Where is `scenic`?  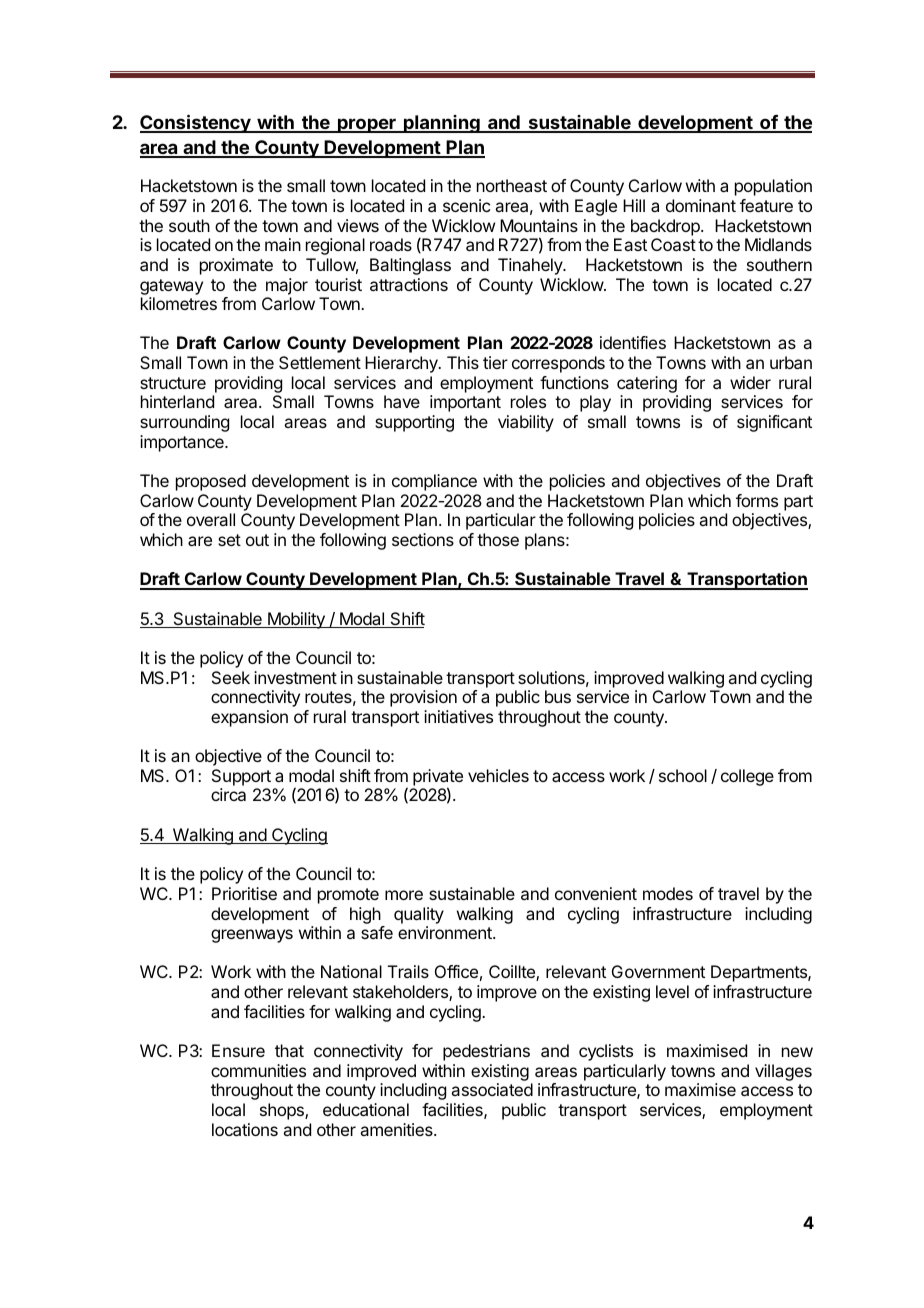
scenic is located at coordinates (466, 205).
